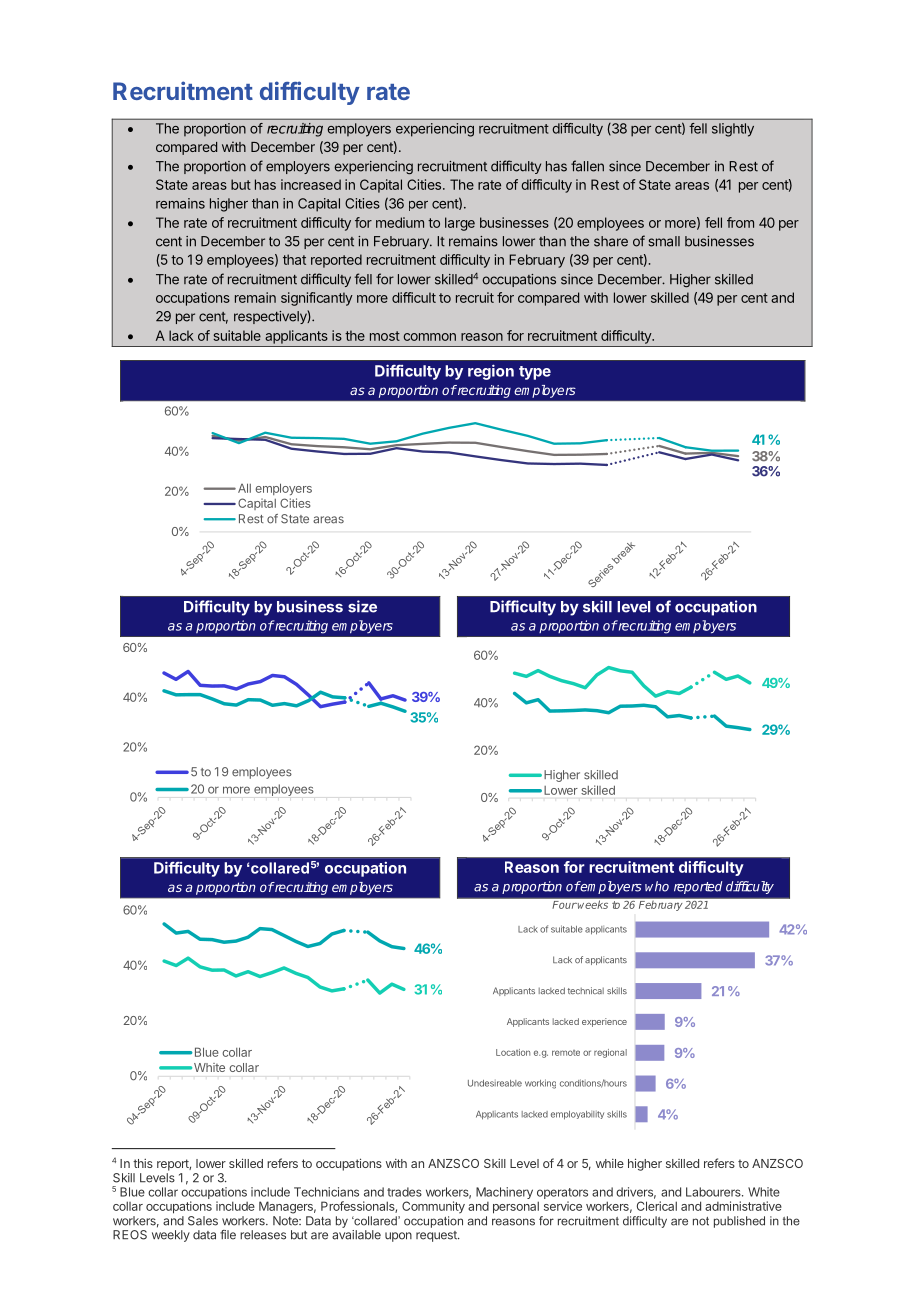  Describe the element at coordinates (657, 1206) in the image. I see `Clerical` at that location.
